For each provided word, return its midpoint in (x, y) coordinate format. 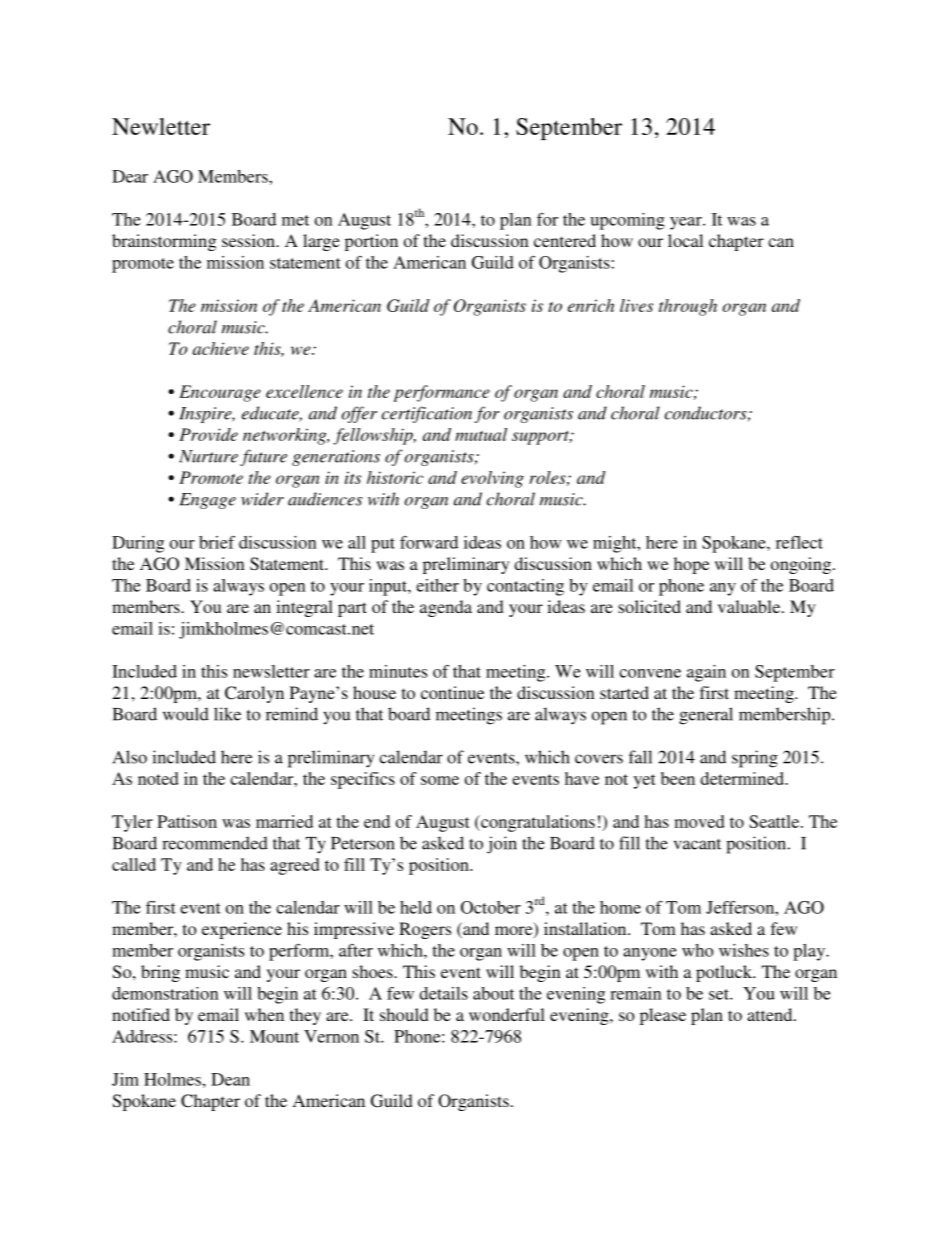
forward (429, 542)
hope (691, 565)
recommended (215, 843)
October (491, 907)
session (249, 240)
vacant (697, 844)
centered (565, 240)
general (706, 716)
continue (452, 692)
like (227, 714)
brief (217, 542)
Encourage (220, 393)
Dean (230, 1079)
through (688, 307)
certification (427, 414)
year (687, 223)
